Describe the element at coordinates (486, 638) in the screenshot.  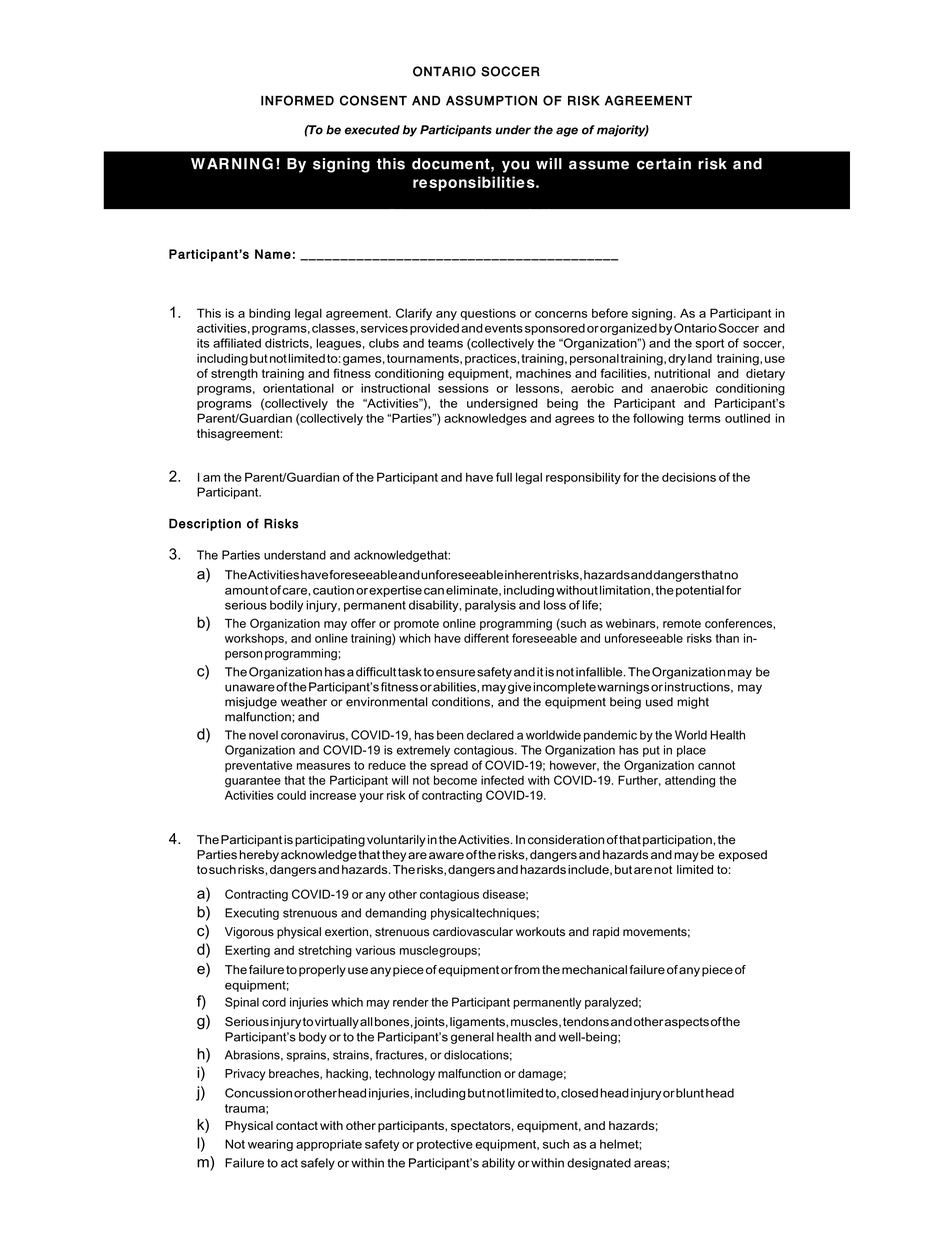
I see `different` at that location.
